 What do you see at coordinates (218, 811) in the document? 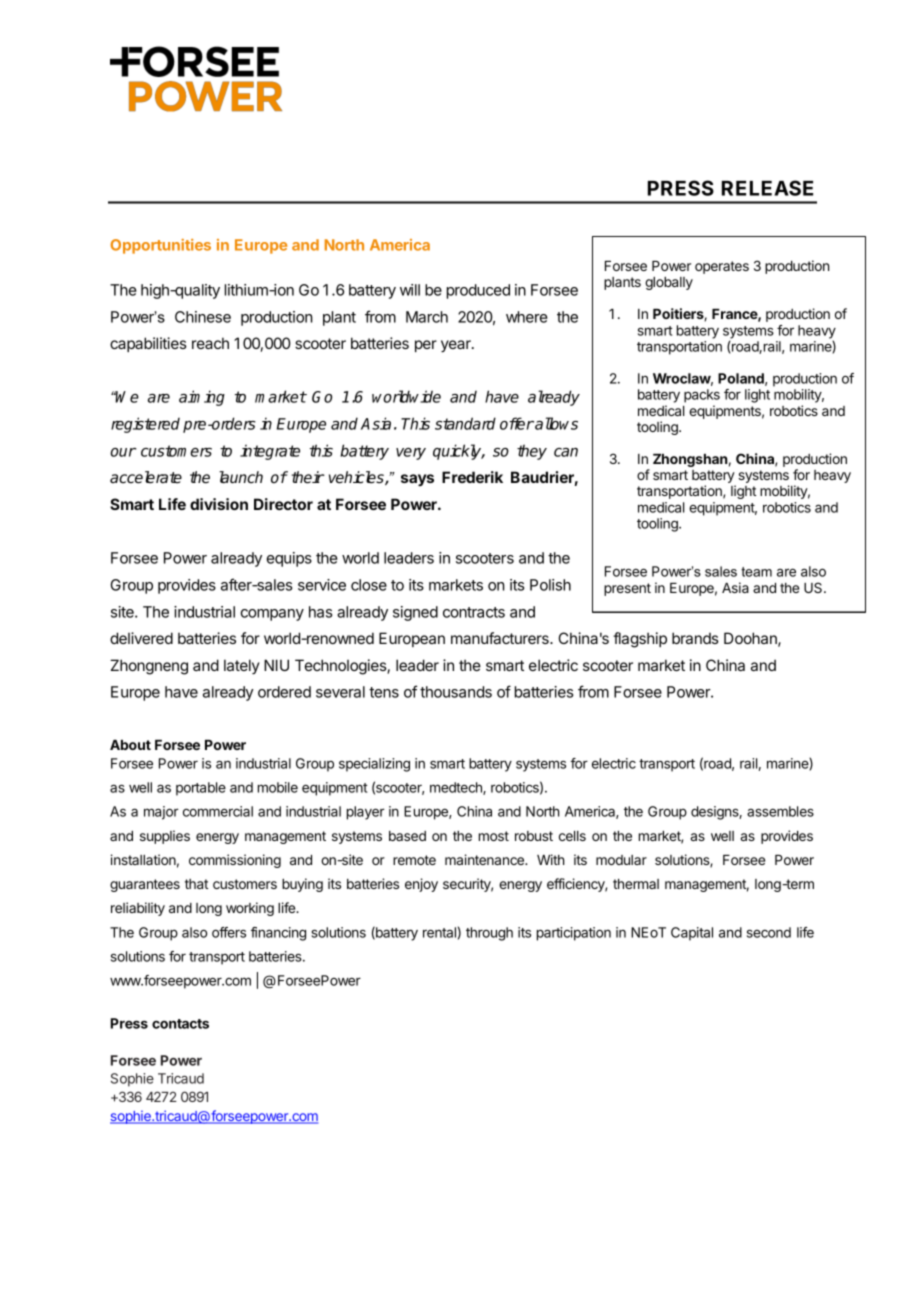
I see `commercial` at bounding box center [218, 811].
